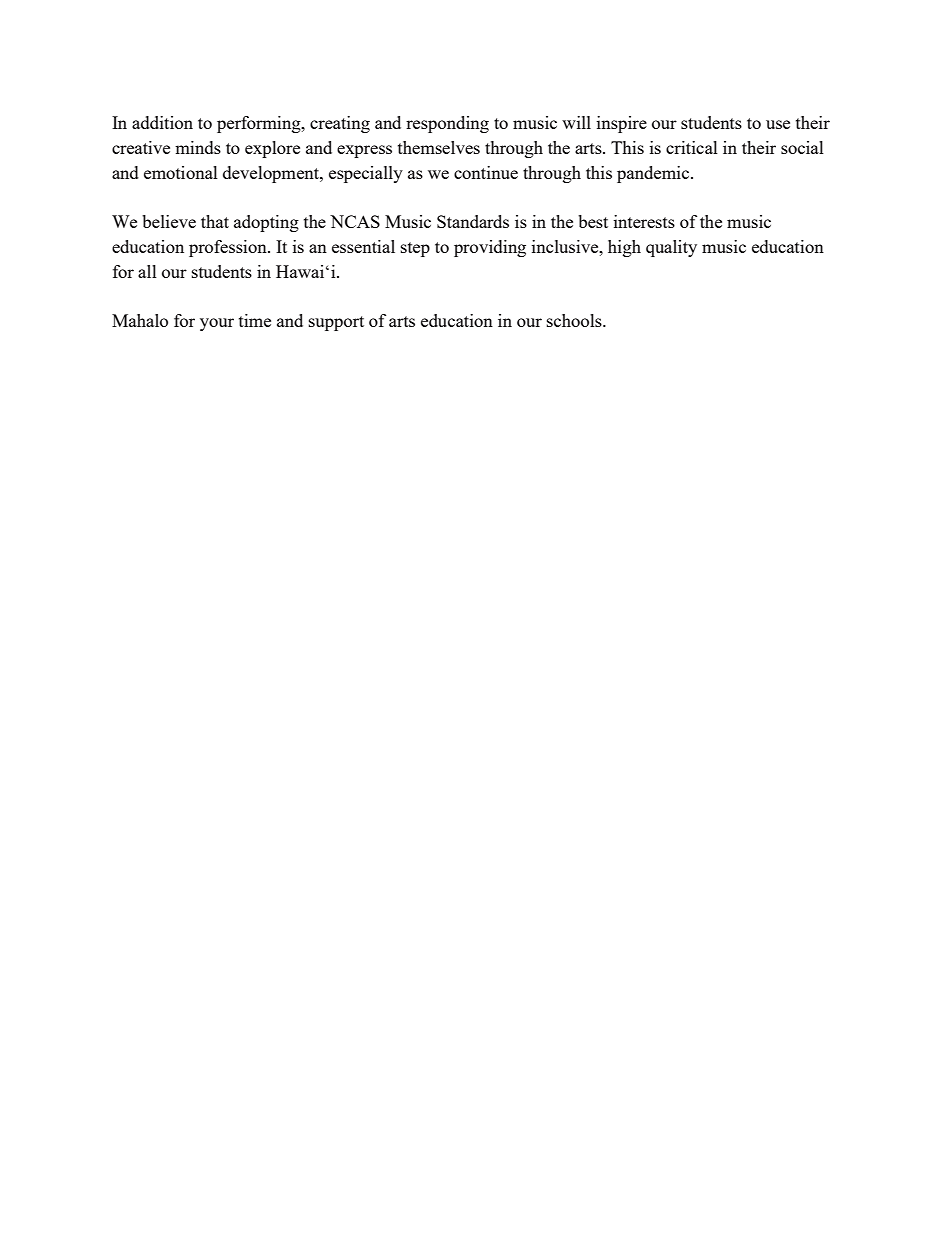 The height and width of the screenshot is (1233, 952). What do you see at coordinates (644, 221) in the screenshot?
I see `interests` at bounding box center [644, 221].
